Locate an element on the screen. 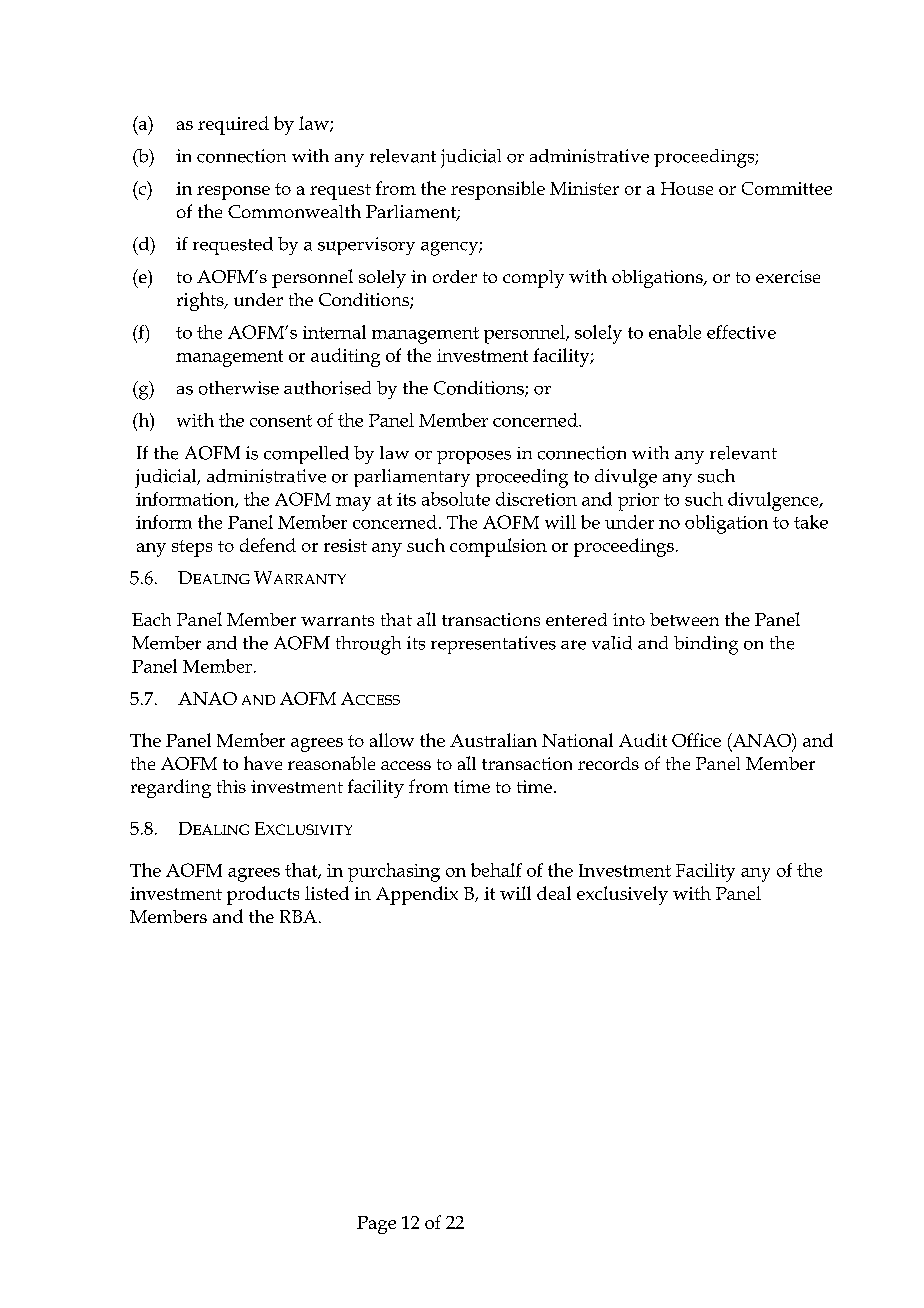 Image resolution: width=924 pixels, height=1308 pixels. House is located at coordinates (687, 188).
